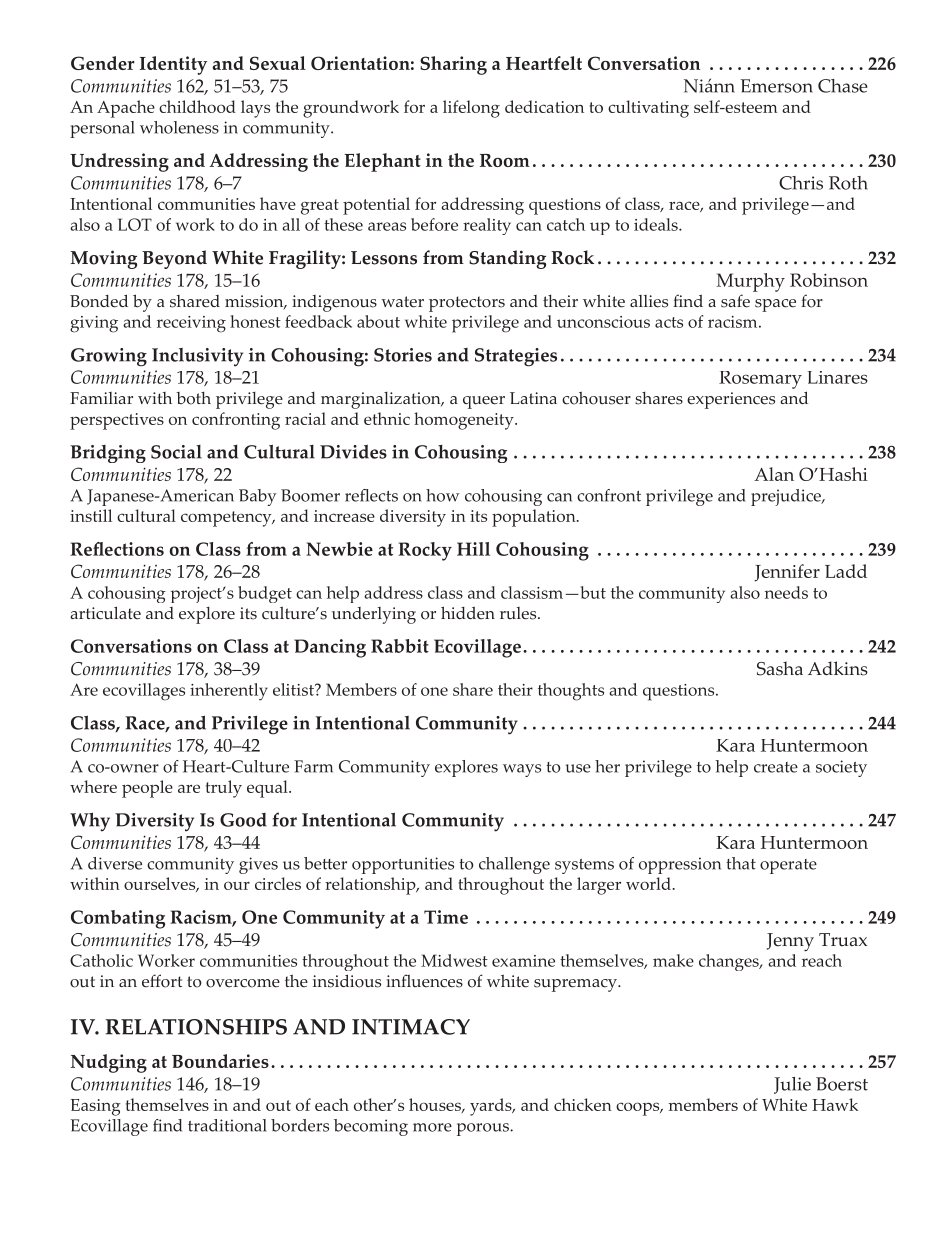 Image resolution: width=952 pixels, height=1233 pixels. Describe the element at coordinates (147, 789) in the screenshot. I see `people` at that location.
